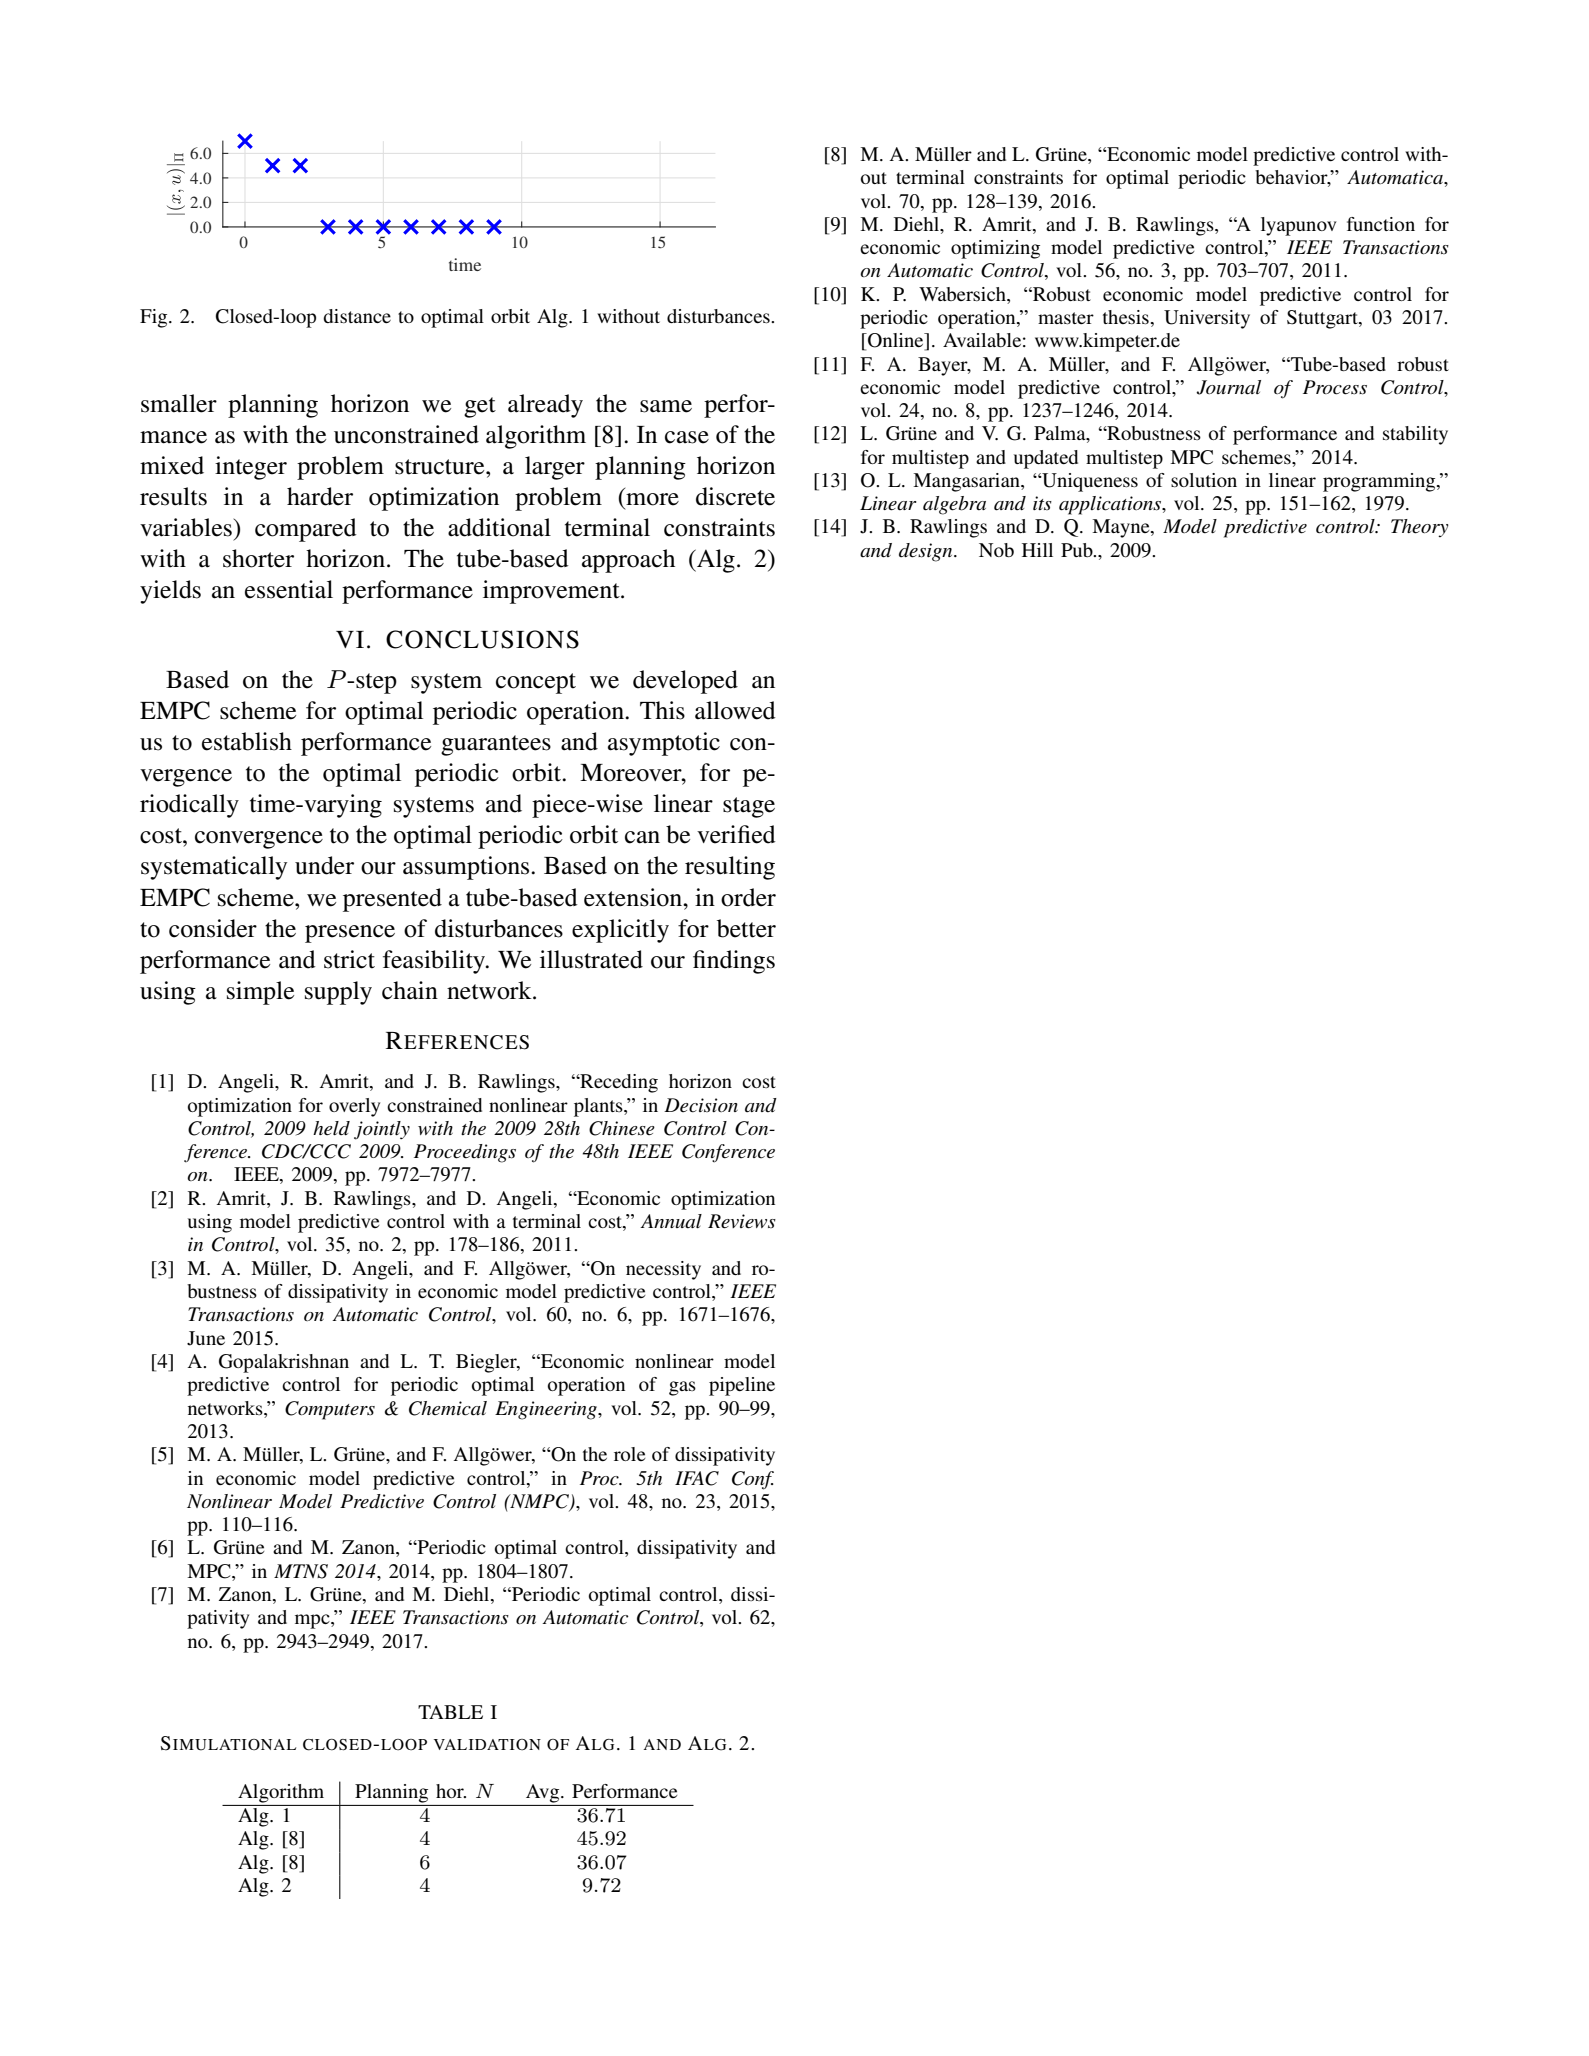  What do you see at coordinates (742, 1386) in the document?
I see `pipeline` at bounding box center [742, 1386].
